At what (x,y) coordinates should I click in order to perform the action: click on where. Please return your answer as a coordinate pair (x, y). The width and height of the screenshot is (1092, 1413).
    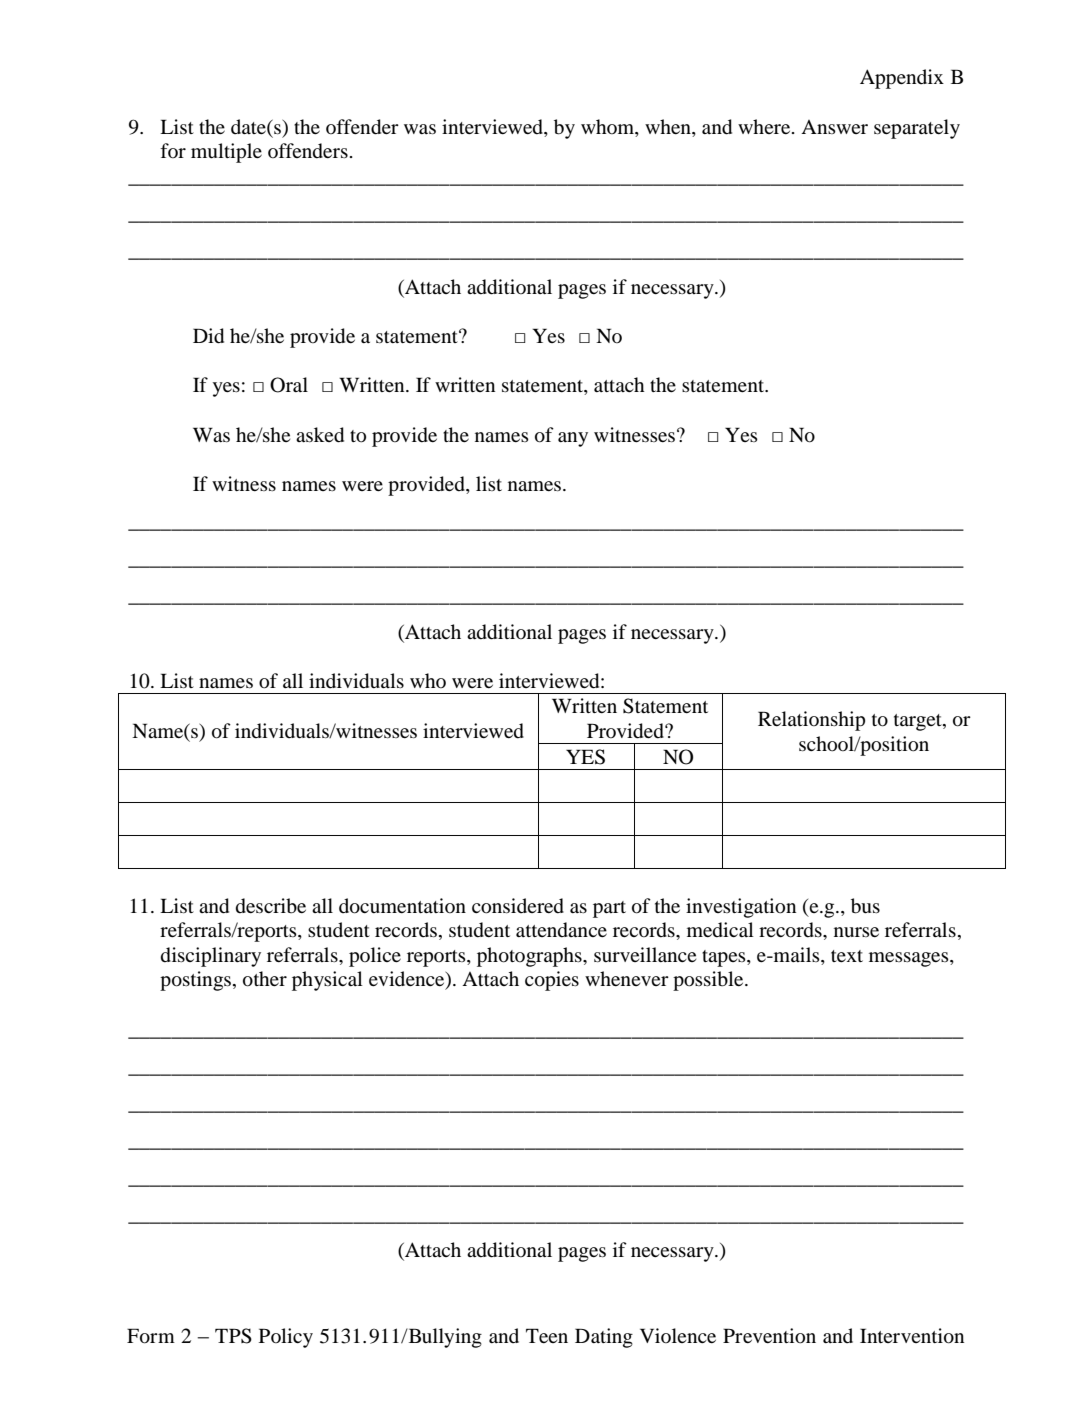
    Looking at the image, I should click on (765, 126).
